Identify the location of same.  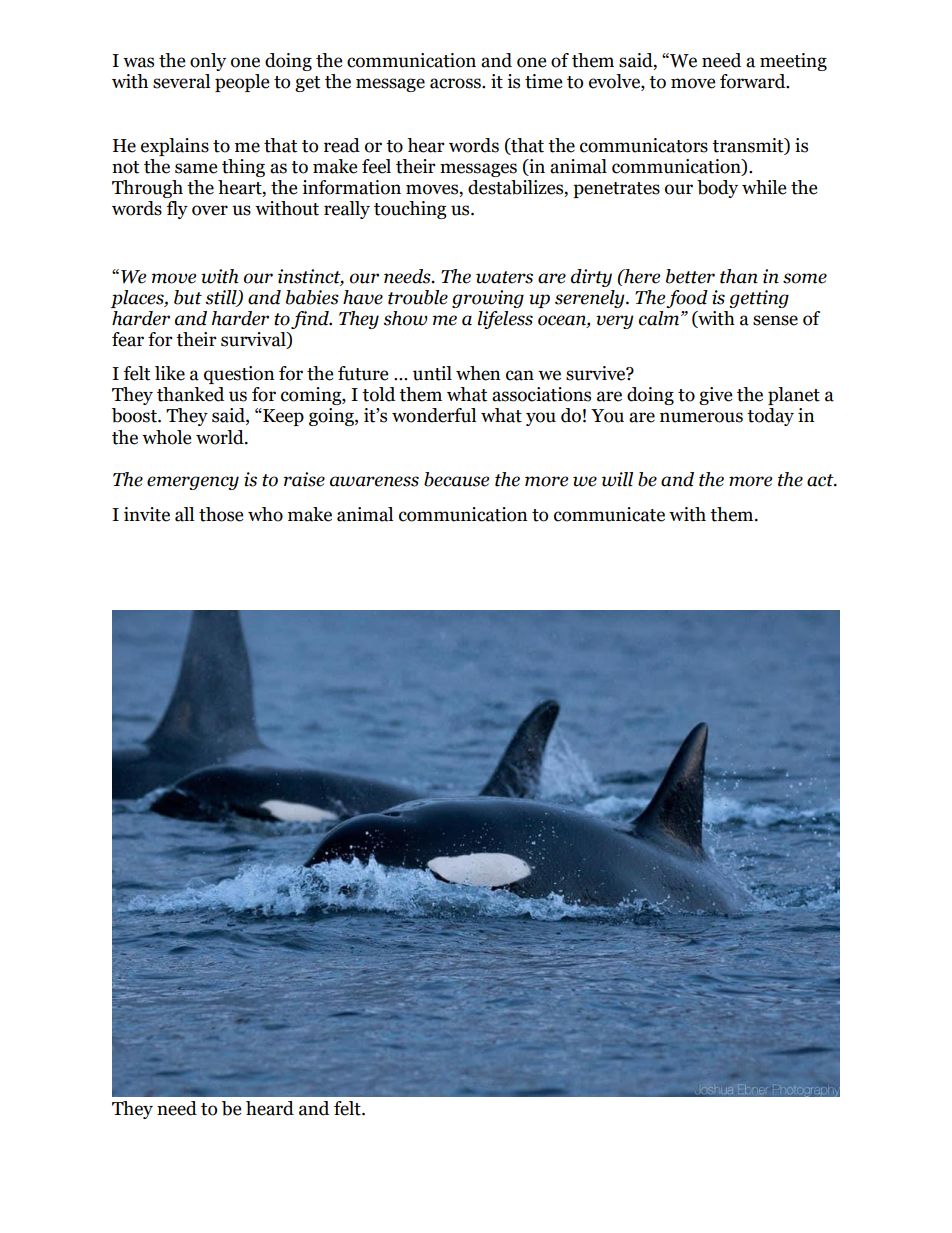
(196, 168).
